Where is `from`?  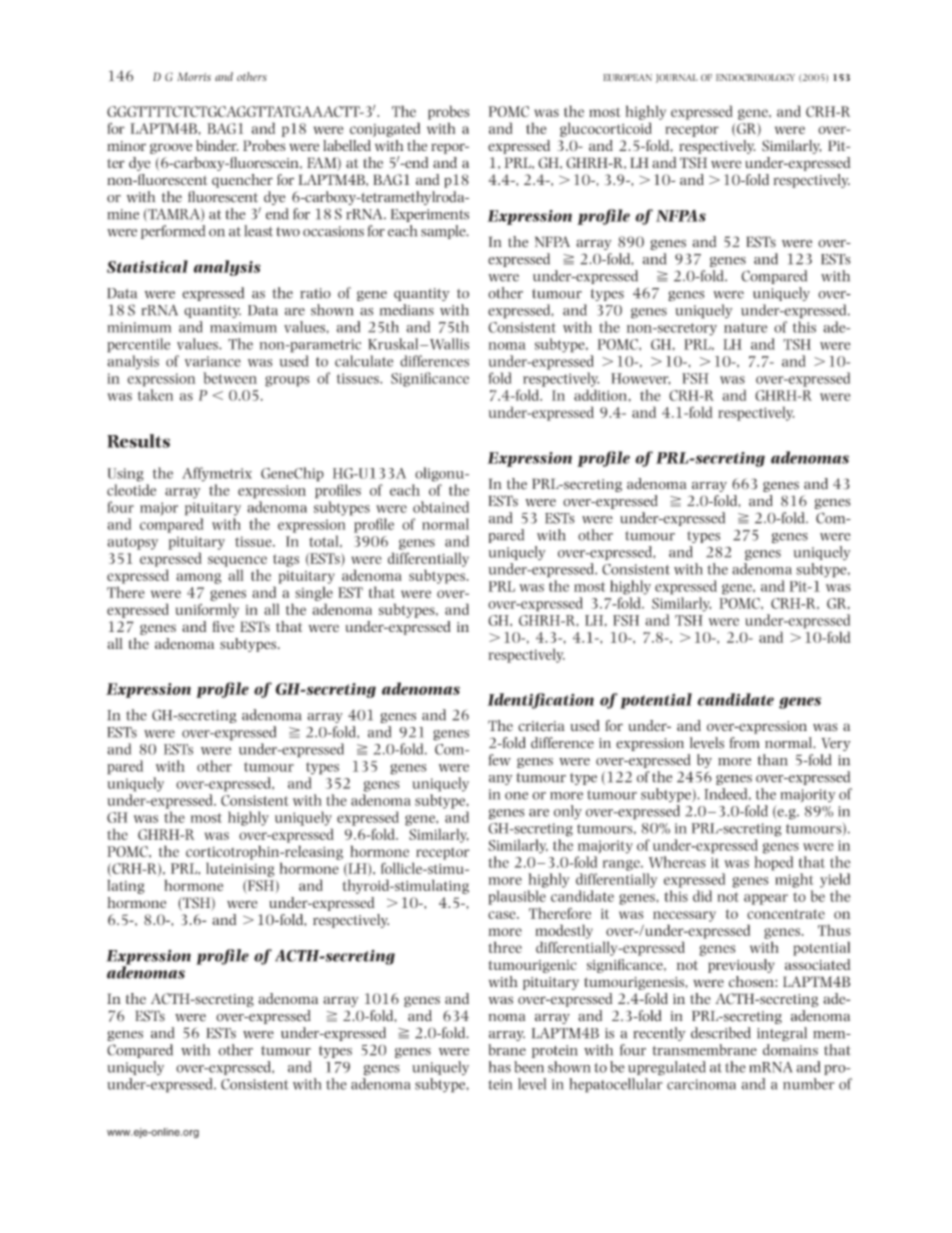
from is located at coordinates (744, 743).
